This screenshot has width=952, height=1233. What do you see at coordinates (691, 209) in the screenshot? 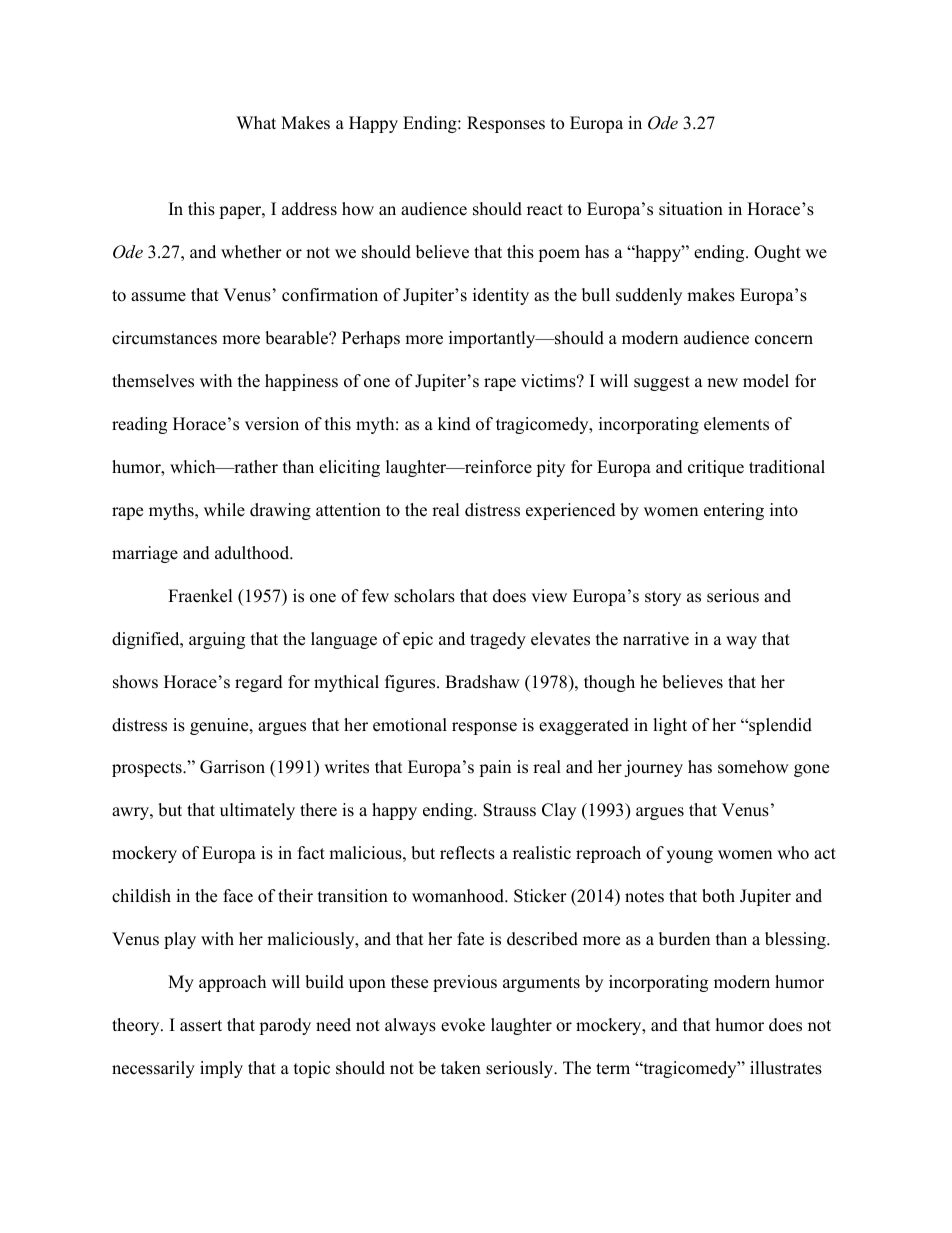
I see `situation` at bounding box center [691, 209].
